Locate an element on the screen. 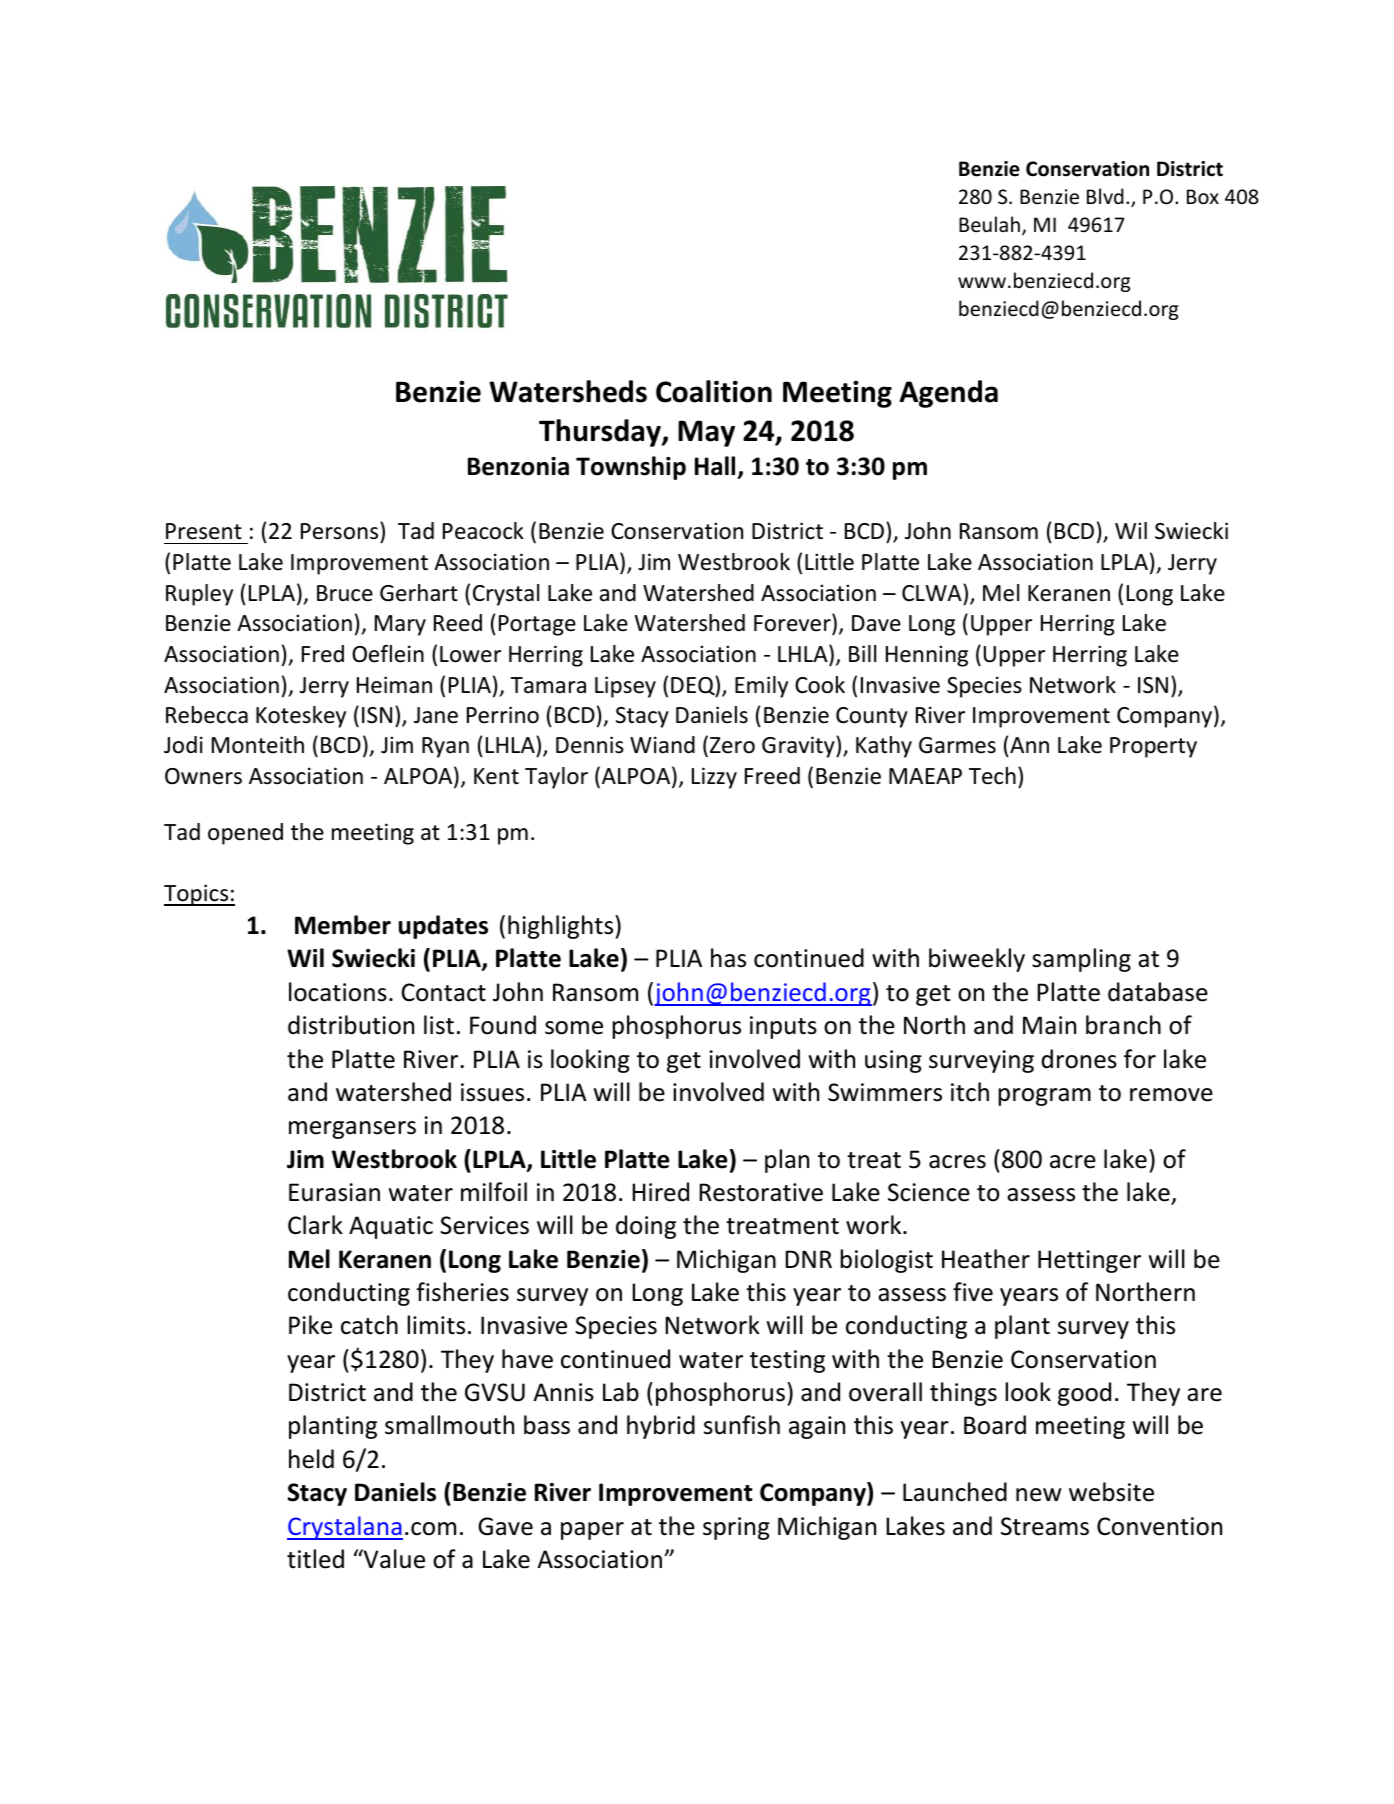  titled is located at coordinates (315, 1559).
